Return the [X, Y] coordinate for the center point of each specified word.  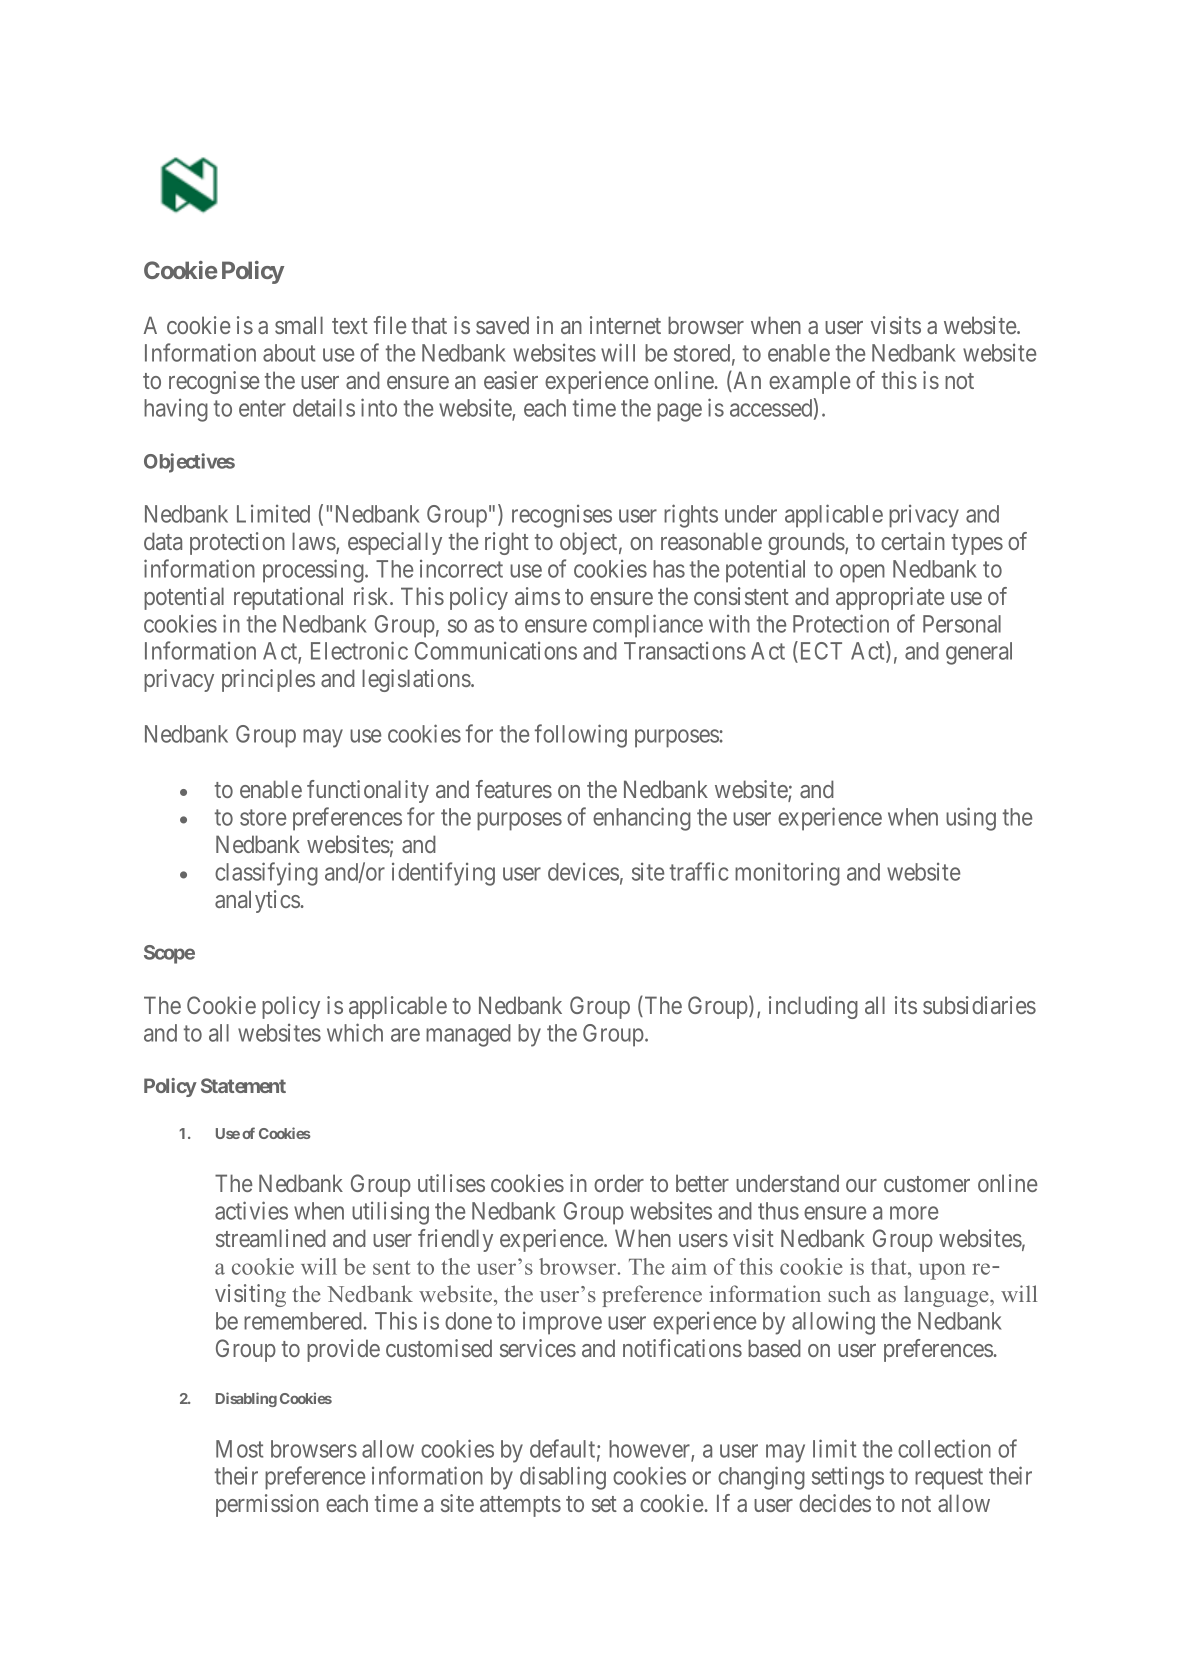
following [581, 736]
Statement [243, 1085]
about [289, 353]
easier [511, 380]
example [809, 382]
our [861, 1185]
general [979, 653]
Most [239, 1449]
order [619, 1183]
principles [268, 680]
